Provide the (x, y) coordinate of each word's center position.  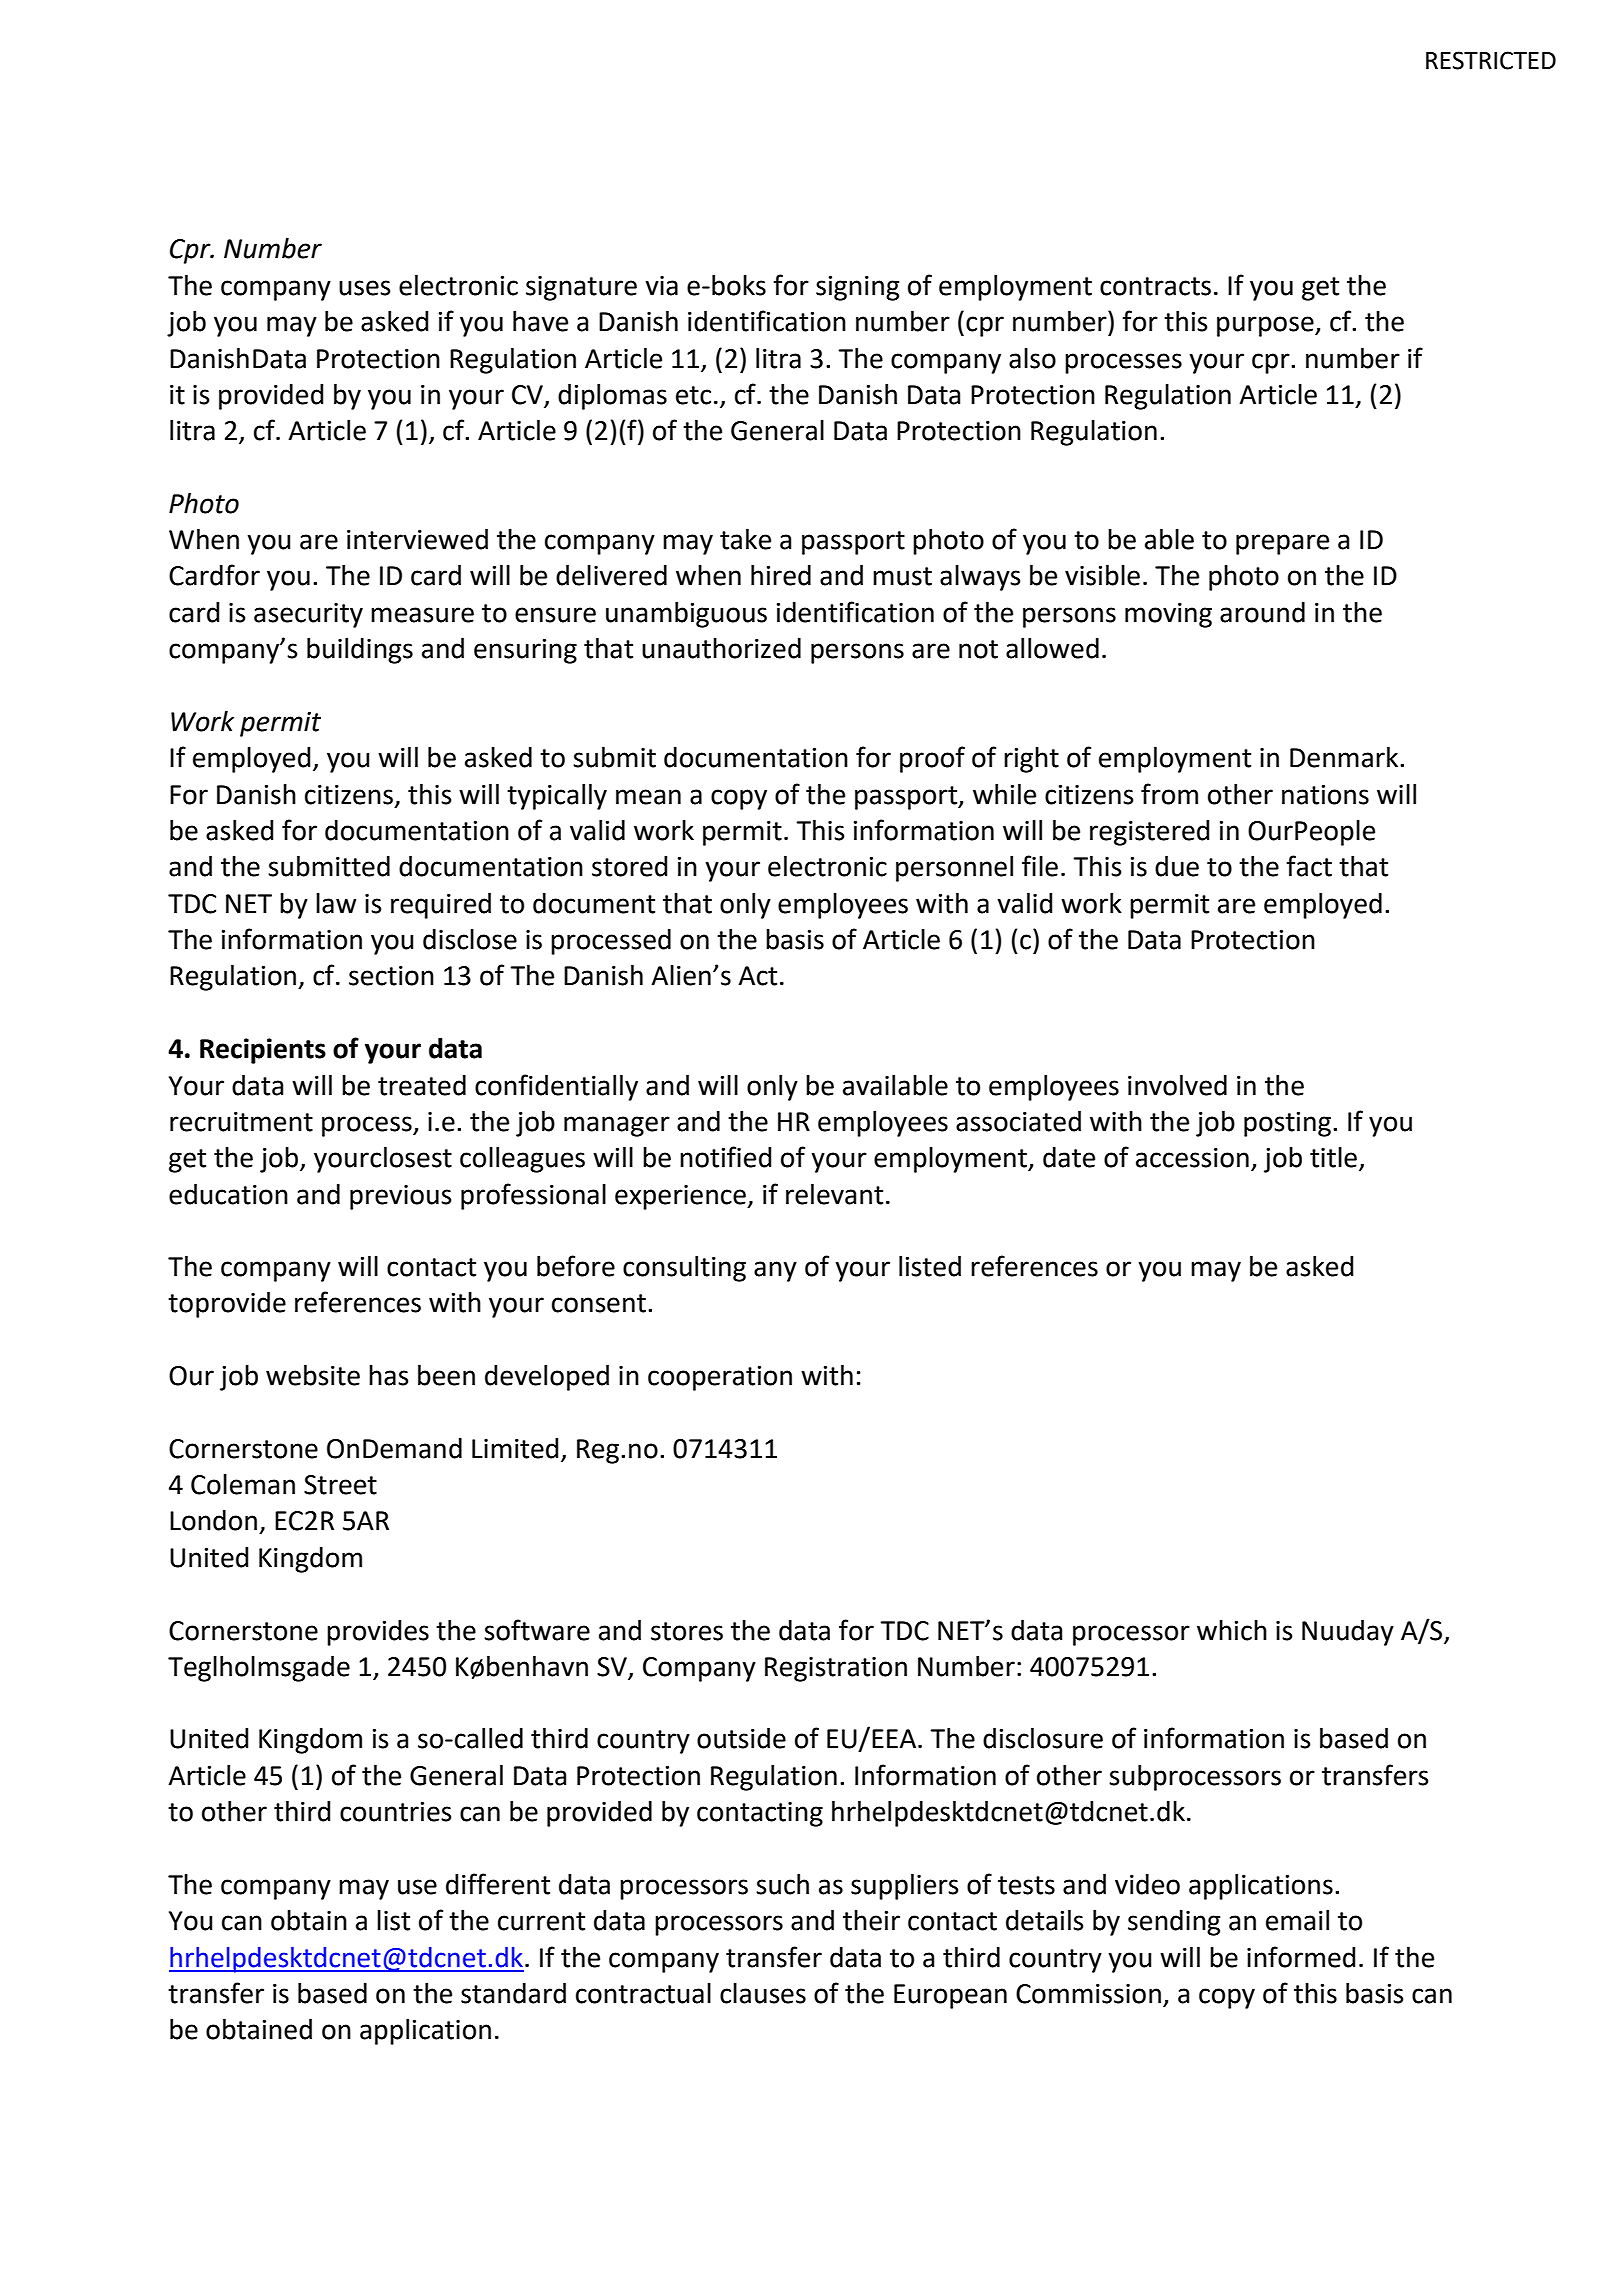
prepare (1282, 544)
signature (581, 288)
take (745, 539)
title (1333, 1157)
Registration (836, 1669)
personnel (954, 869)
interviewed (417, 539)
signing (857, 288)
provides (378, 1633)
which (1232, 1630)
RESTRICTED (1491, 60)
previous (400, 1197)
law (336, 903)
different (498, 1884)
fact (1309, 866)
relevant (834, 1194)
